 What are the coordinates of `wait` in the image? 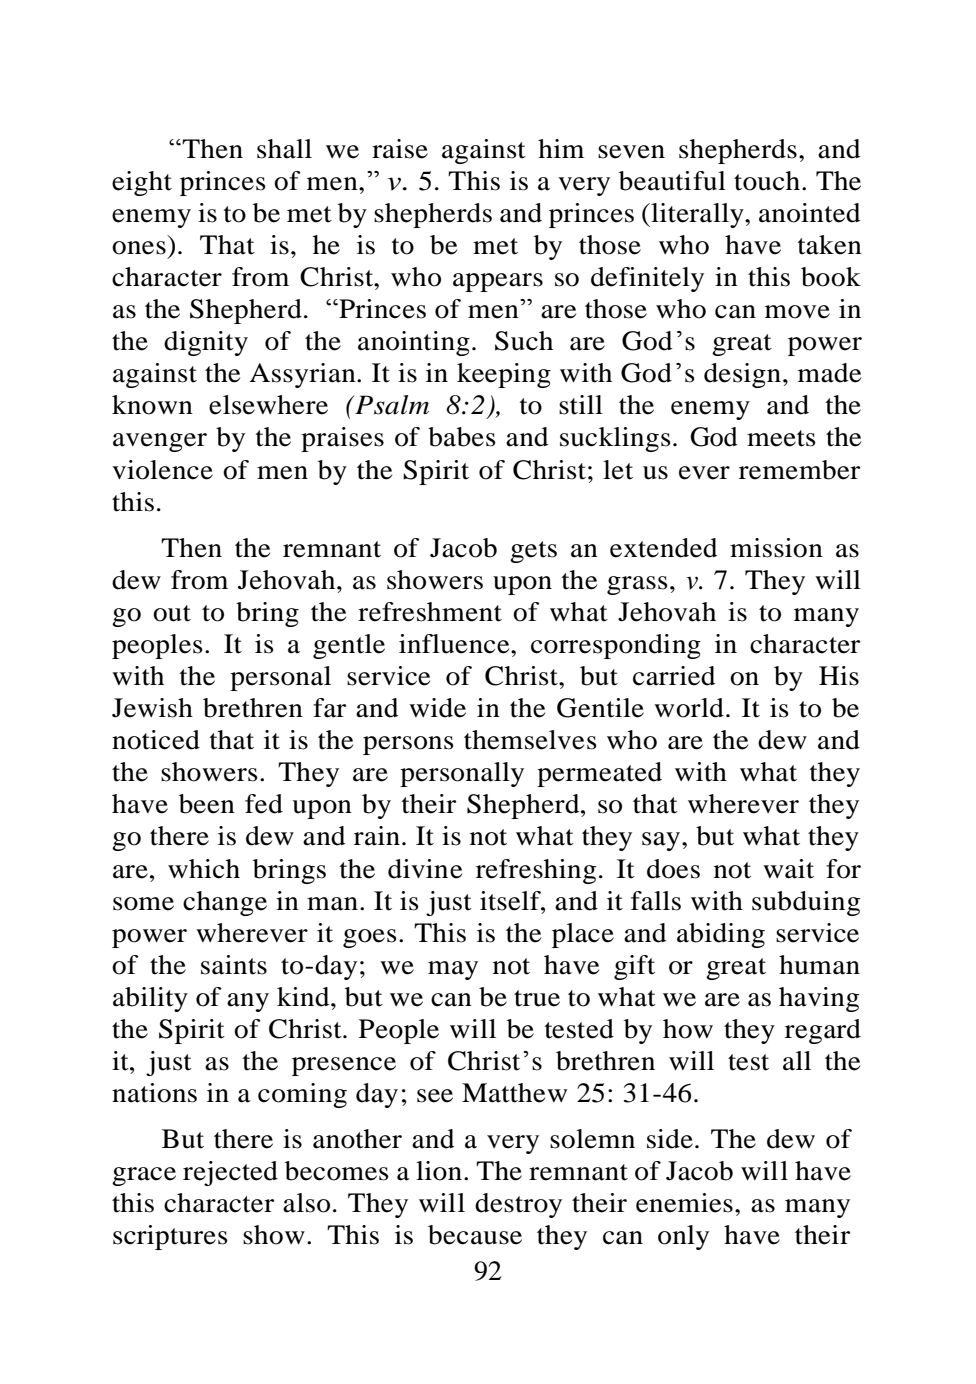 It's located at (788, 869).
